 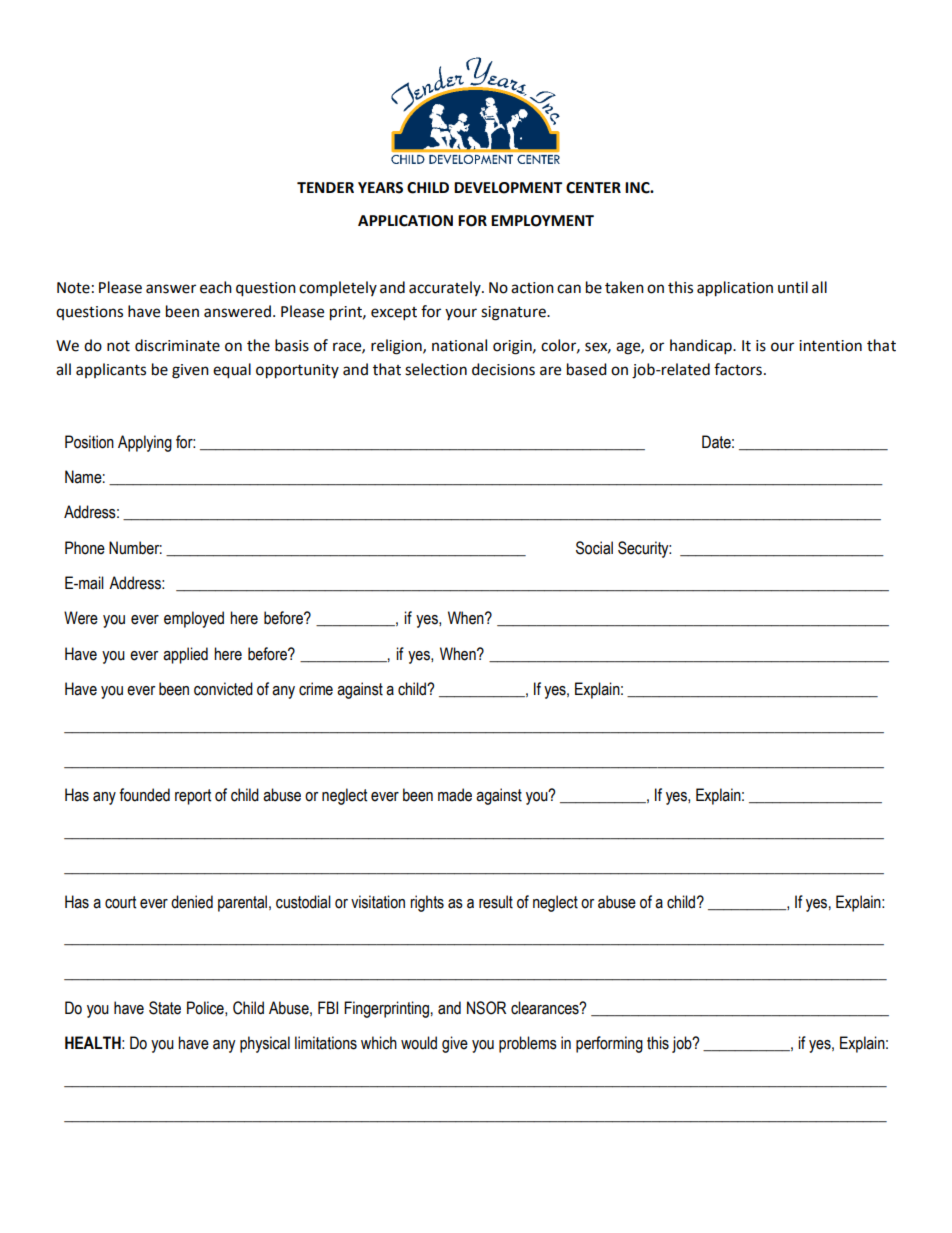 I want to click on until, so click(x=793, y=287).
